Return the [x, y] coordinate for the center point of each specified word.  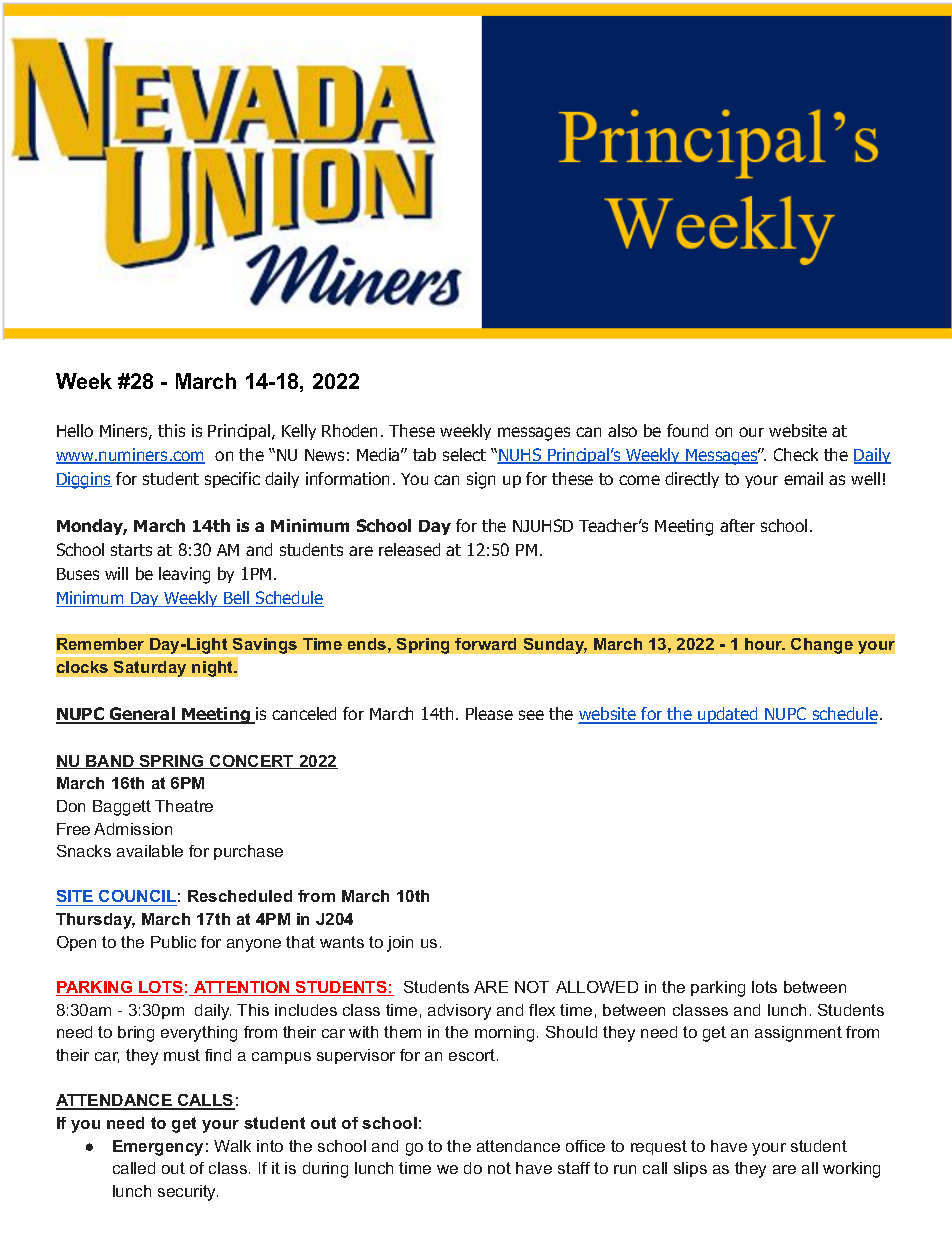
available [150, 851]
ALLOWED [597, 987]
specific [232, 480]
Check [796, 454]
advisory [459, 1012]
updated [728, 715]
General [143, 715]
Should [571, 1032]
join [400, 944]
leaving [184, 575]
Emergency [158, 1148]
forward [485, 644]
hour [765, 644]
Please [489, 713]
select [464, 454]
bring [136, 1034]
